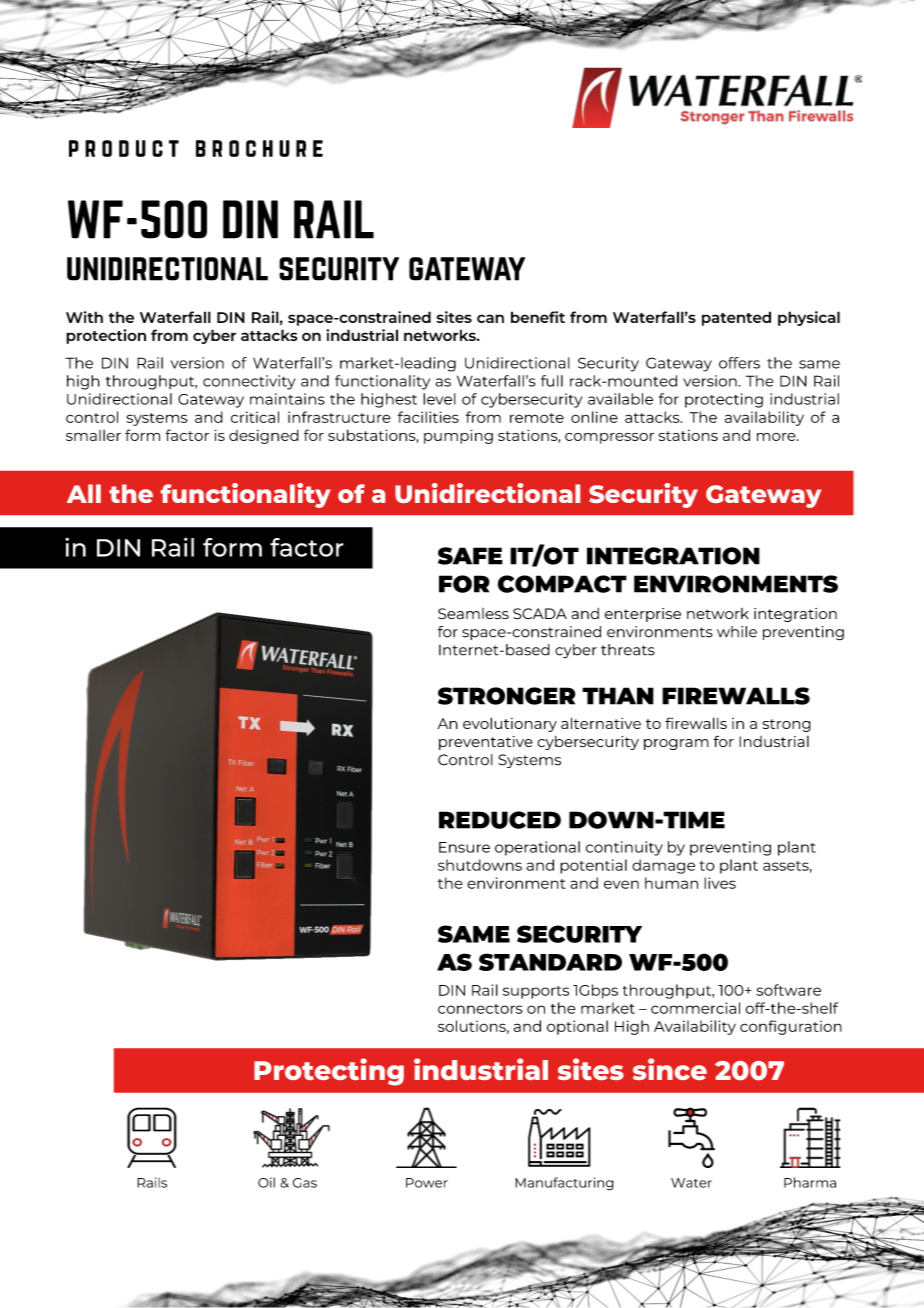 The height and width of the document is (1308, 924). I want to click on Oil, so click(266, 1182).
